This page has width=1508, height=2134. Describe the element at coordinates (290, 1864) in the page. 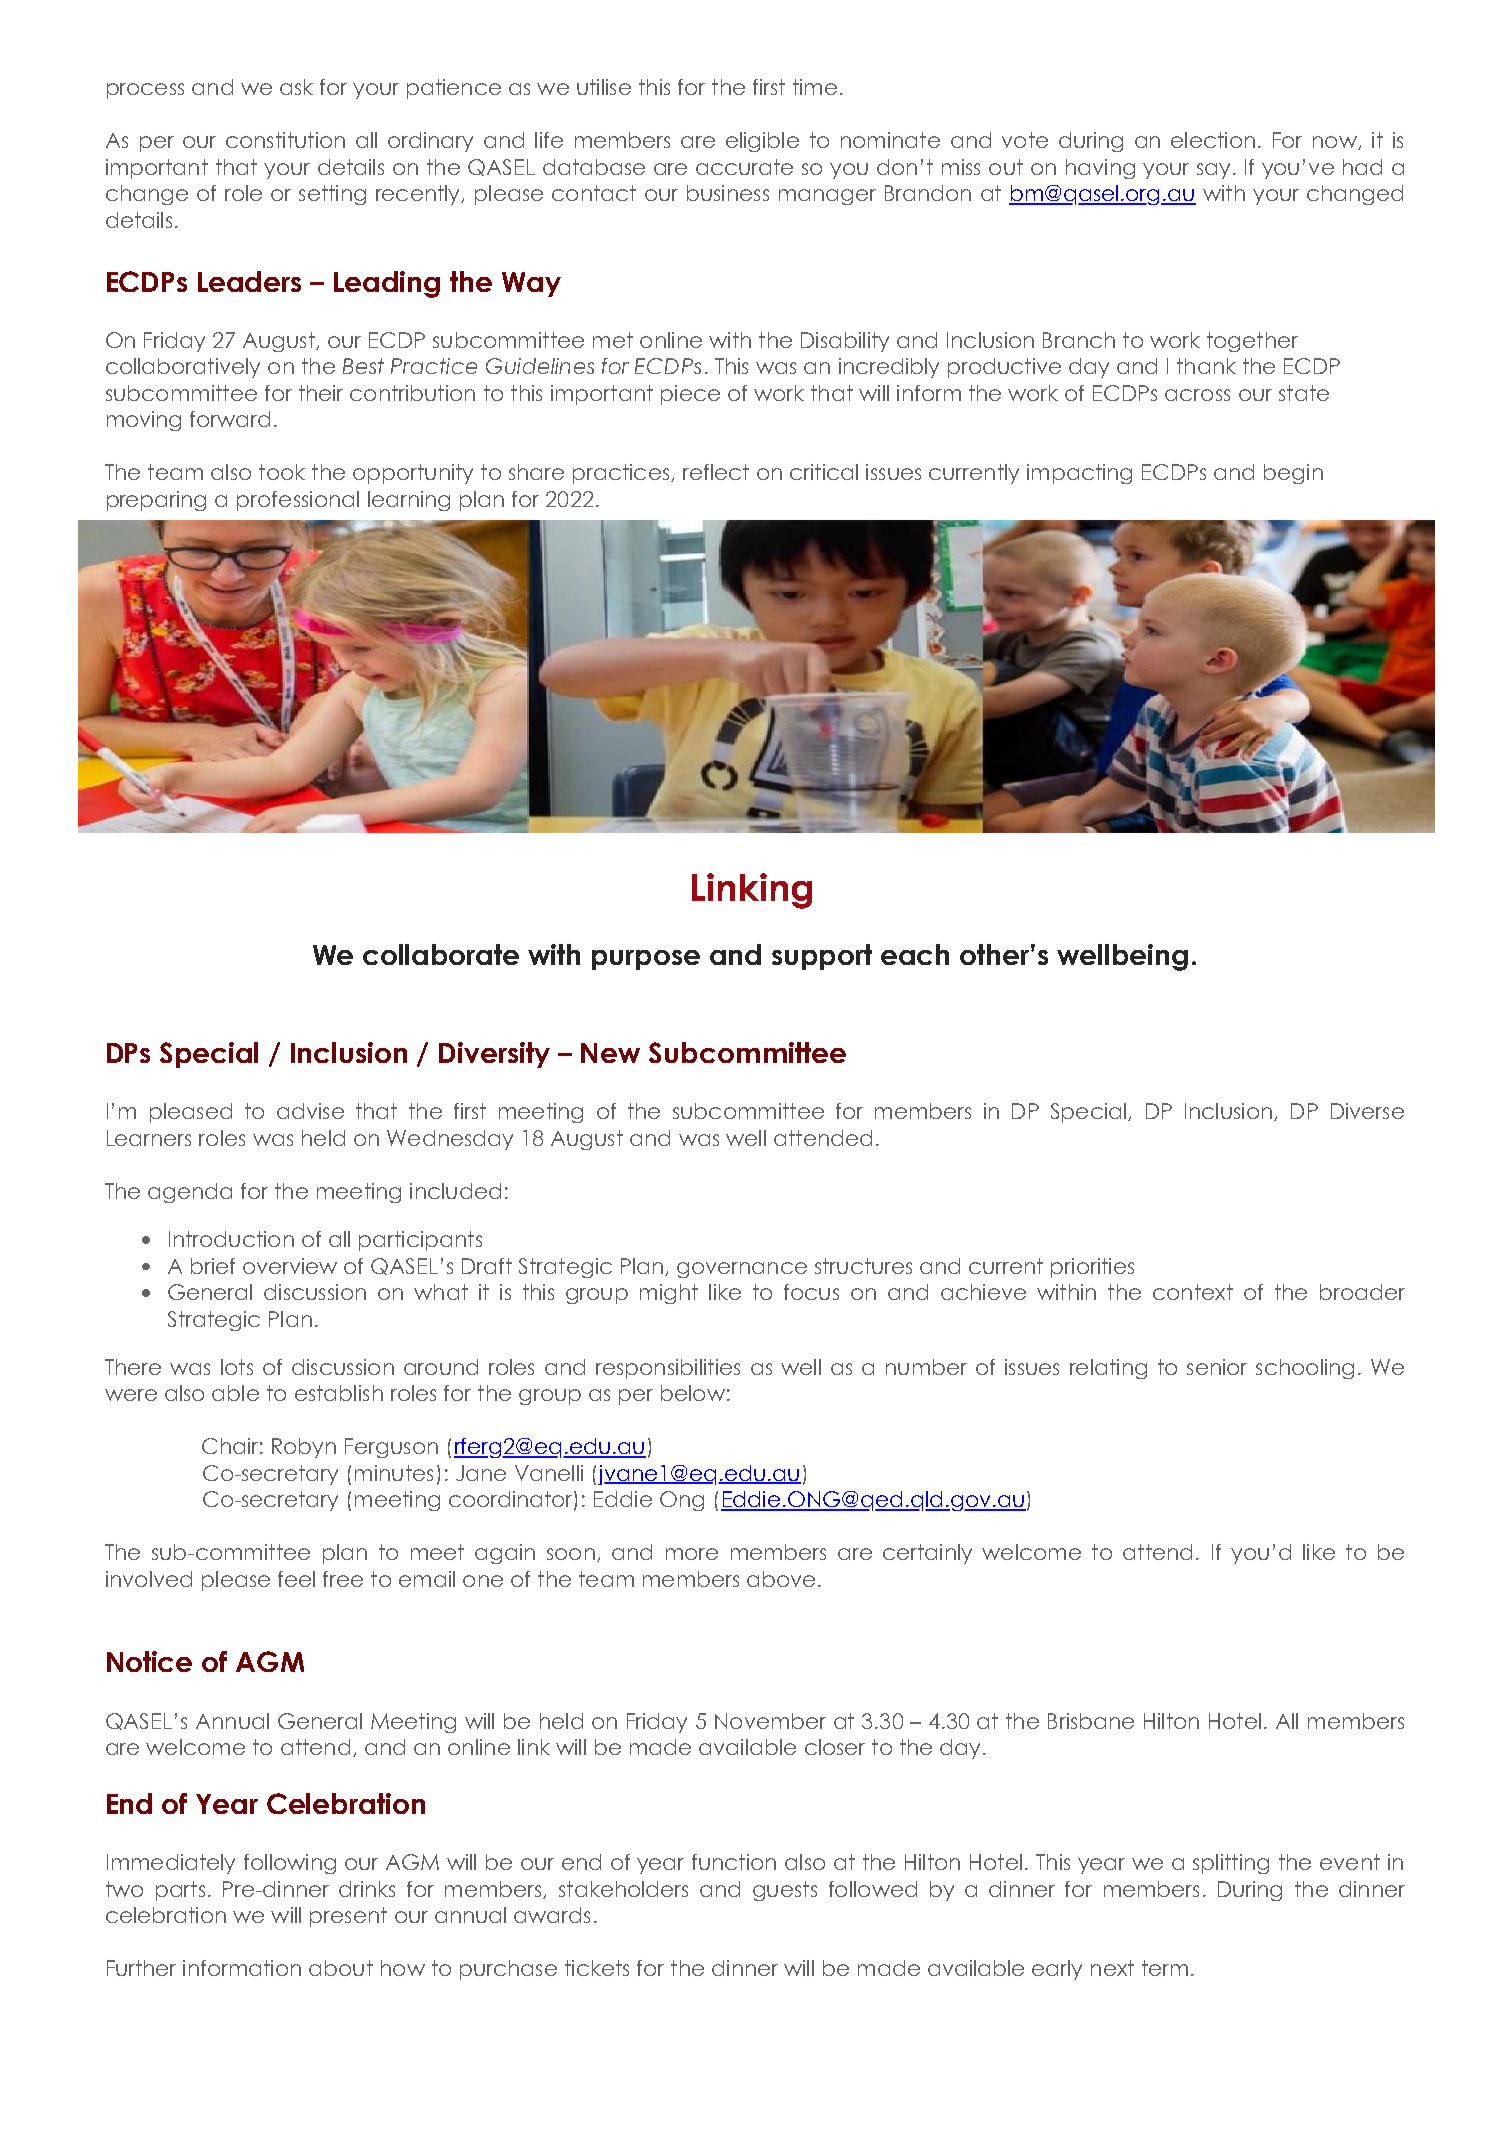

I see `following` at that location.
